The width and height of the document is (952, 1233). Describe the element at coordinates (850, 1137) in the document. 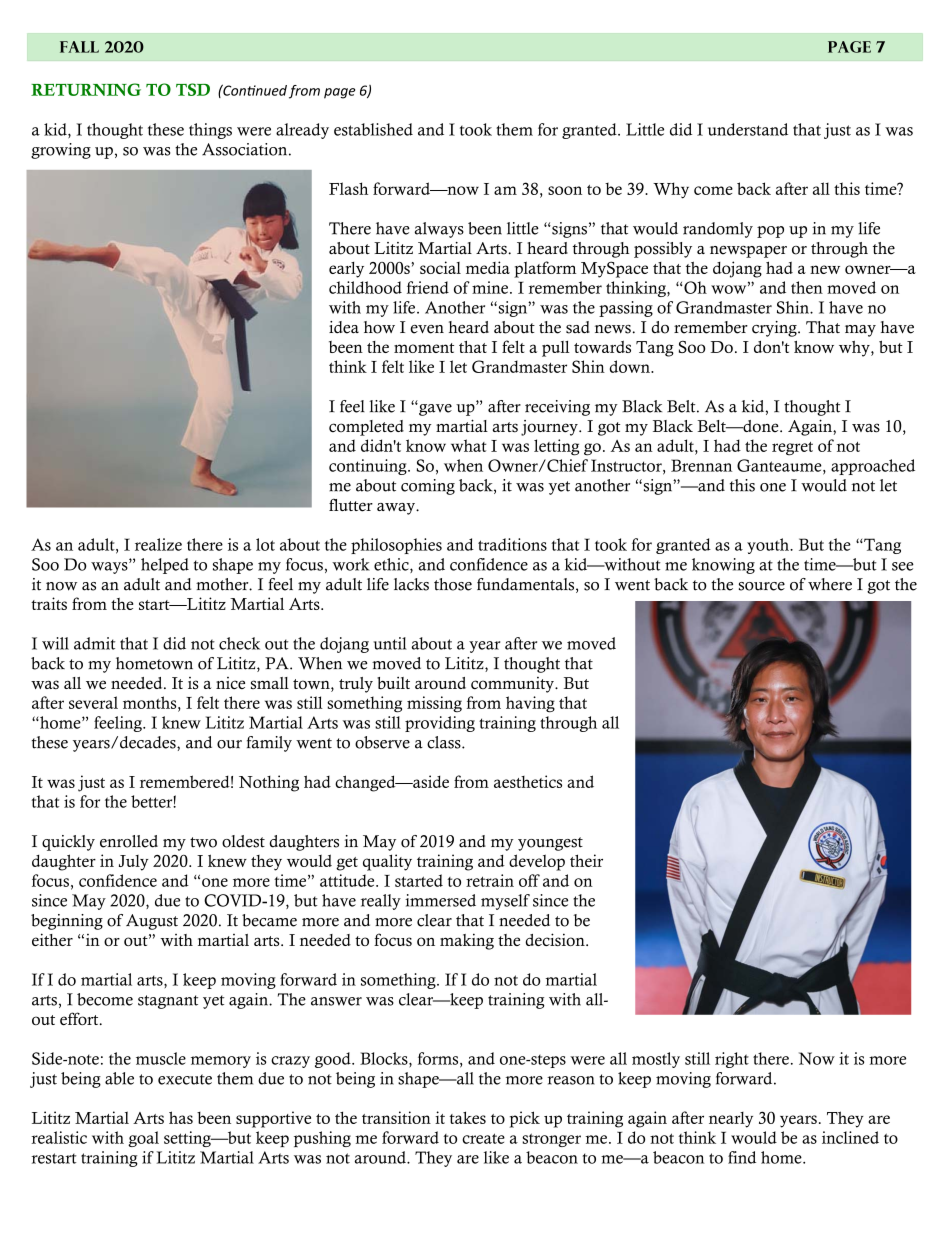

I see `inclined` at that location.
